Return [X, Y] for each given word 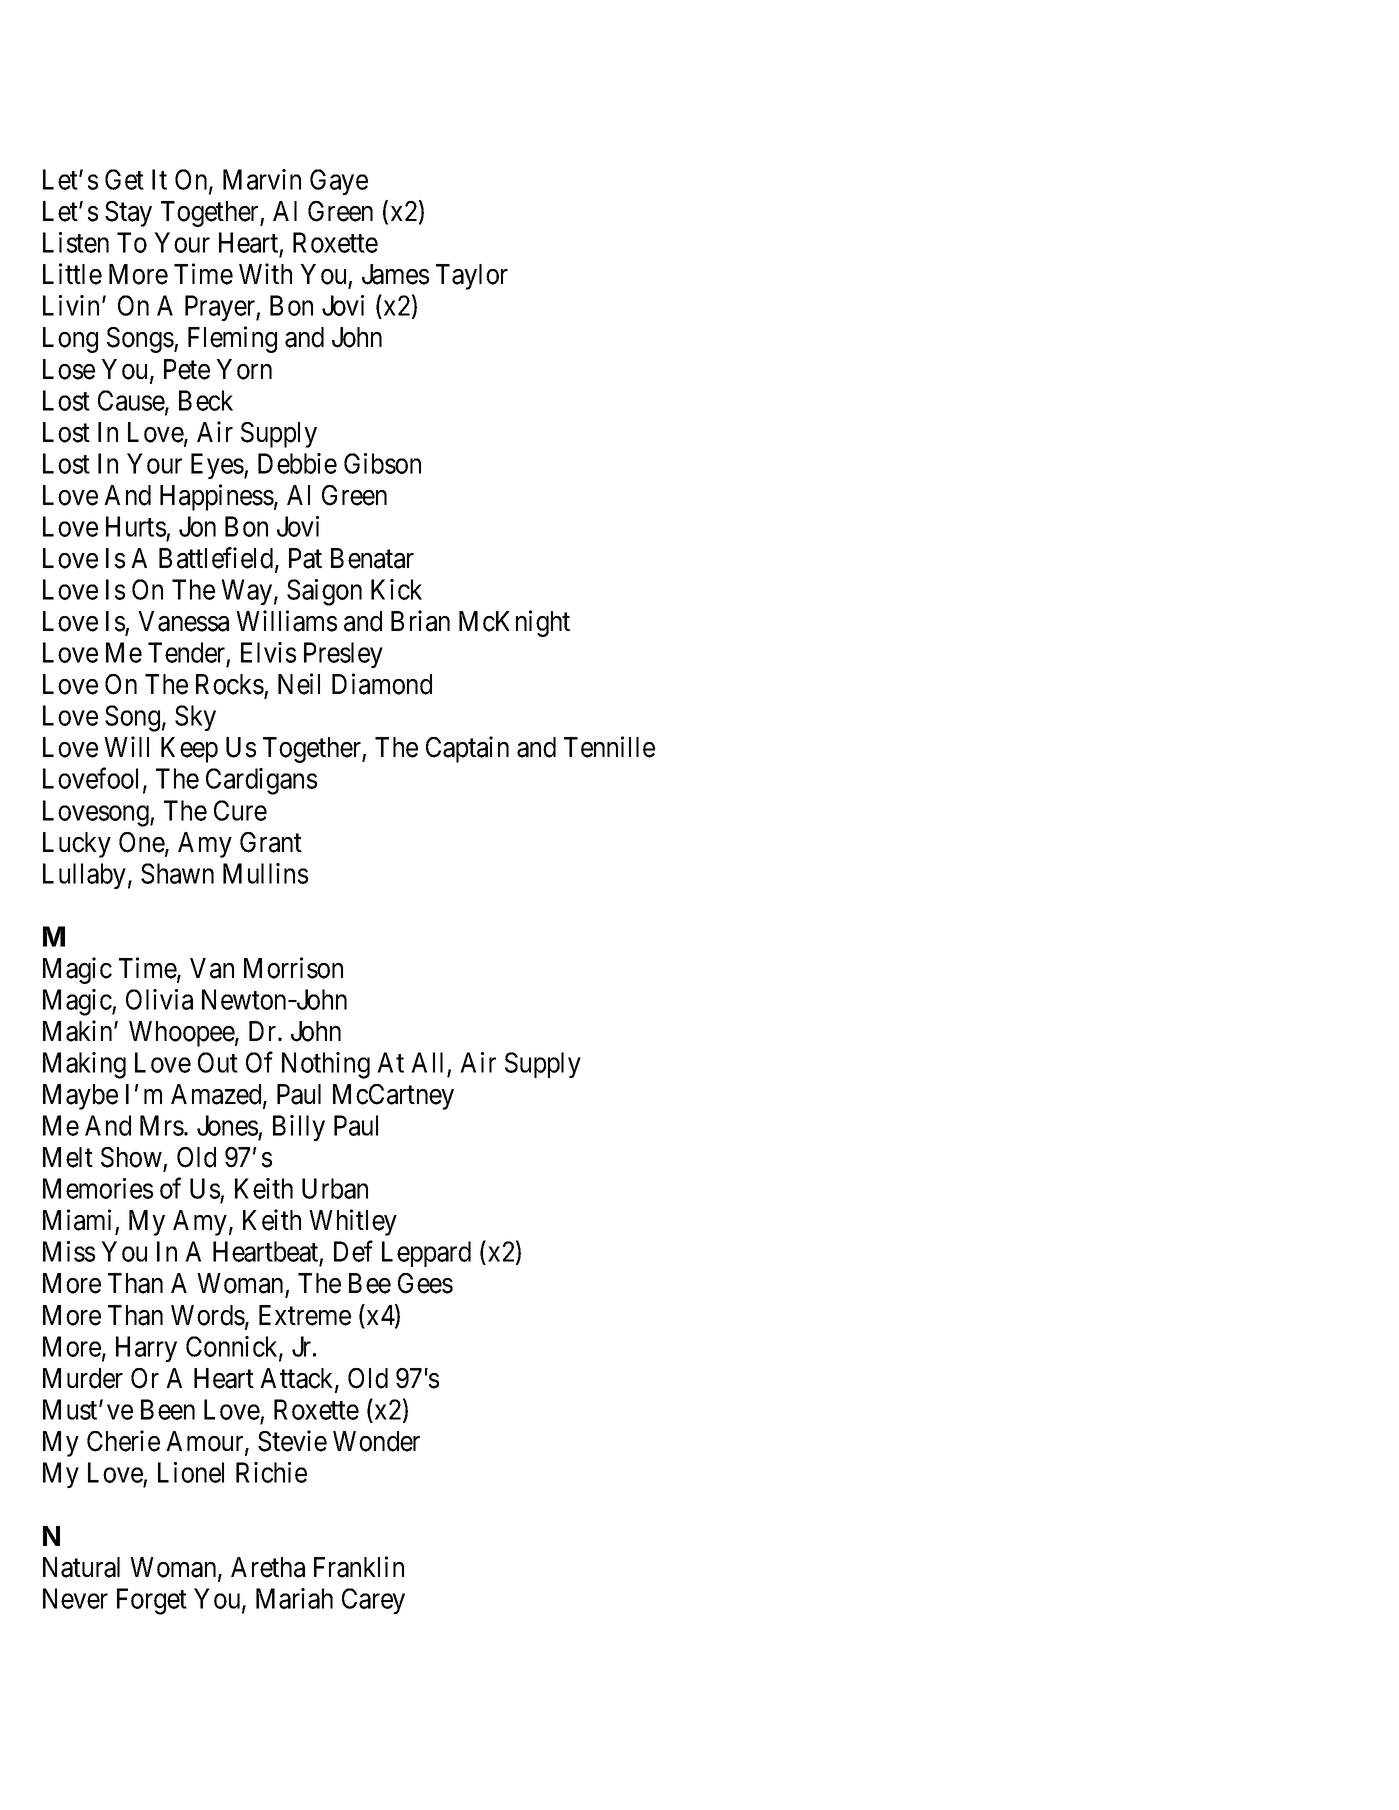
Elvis [268, 652]
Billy [299, 1128]
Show [131, 1157]
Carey [373, 1601]
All [427, 1062]
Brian [420, 621]
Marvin [262, 179]
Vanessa [183, 621]
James [395, 274]
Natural [81, 1567]
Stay [128, 214]
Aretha [268, 1567]
